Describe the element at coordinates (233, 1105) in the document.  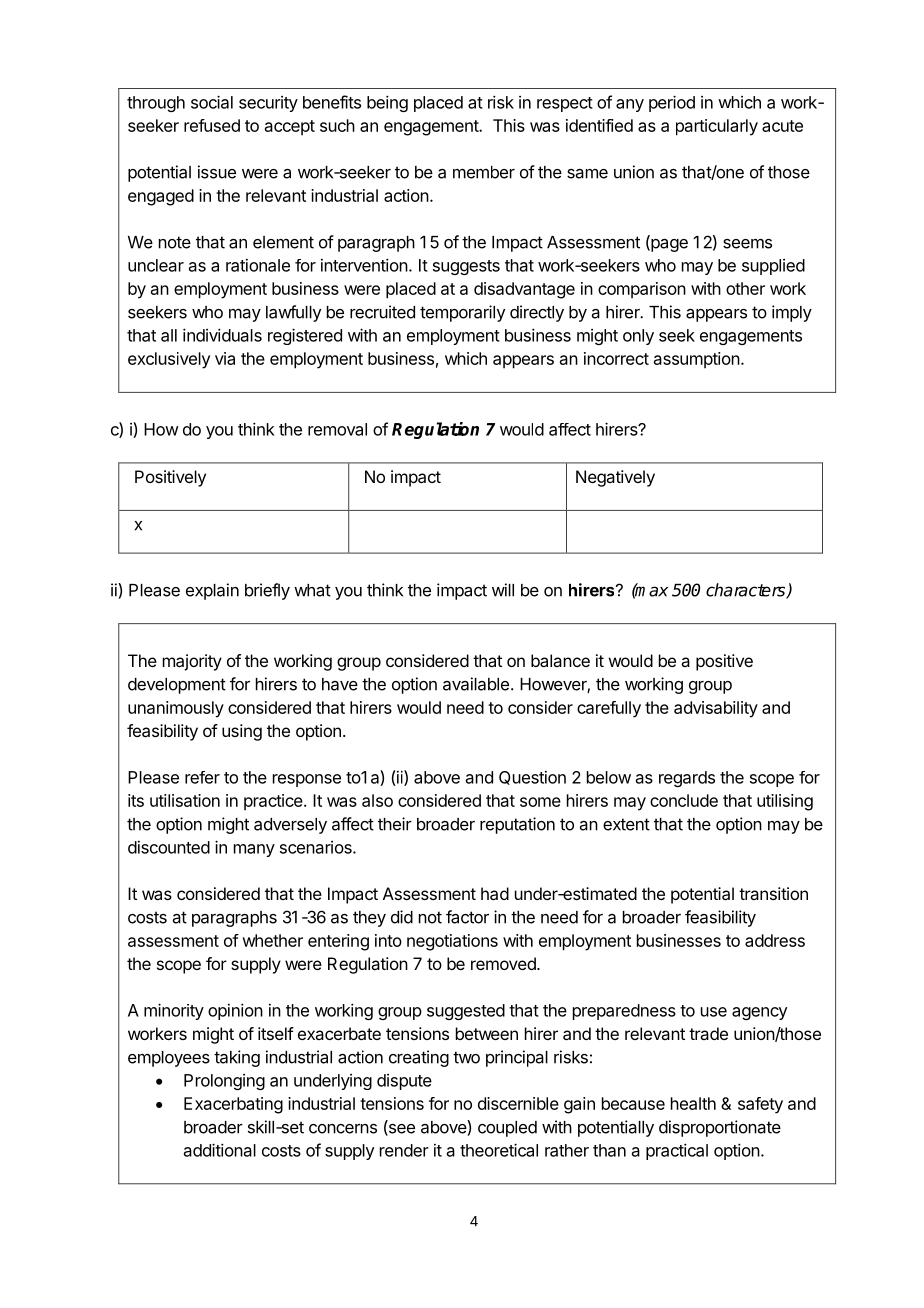
I see `Exacerbating` at that location.
